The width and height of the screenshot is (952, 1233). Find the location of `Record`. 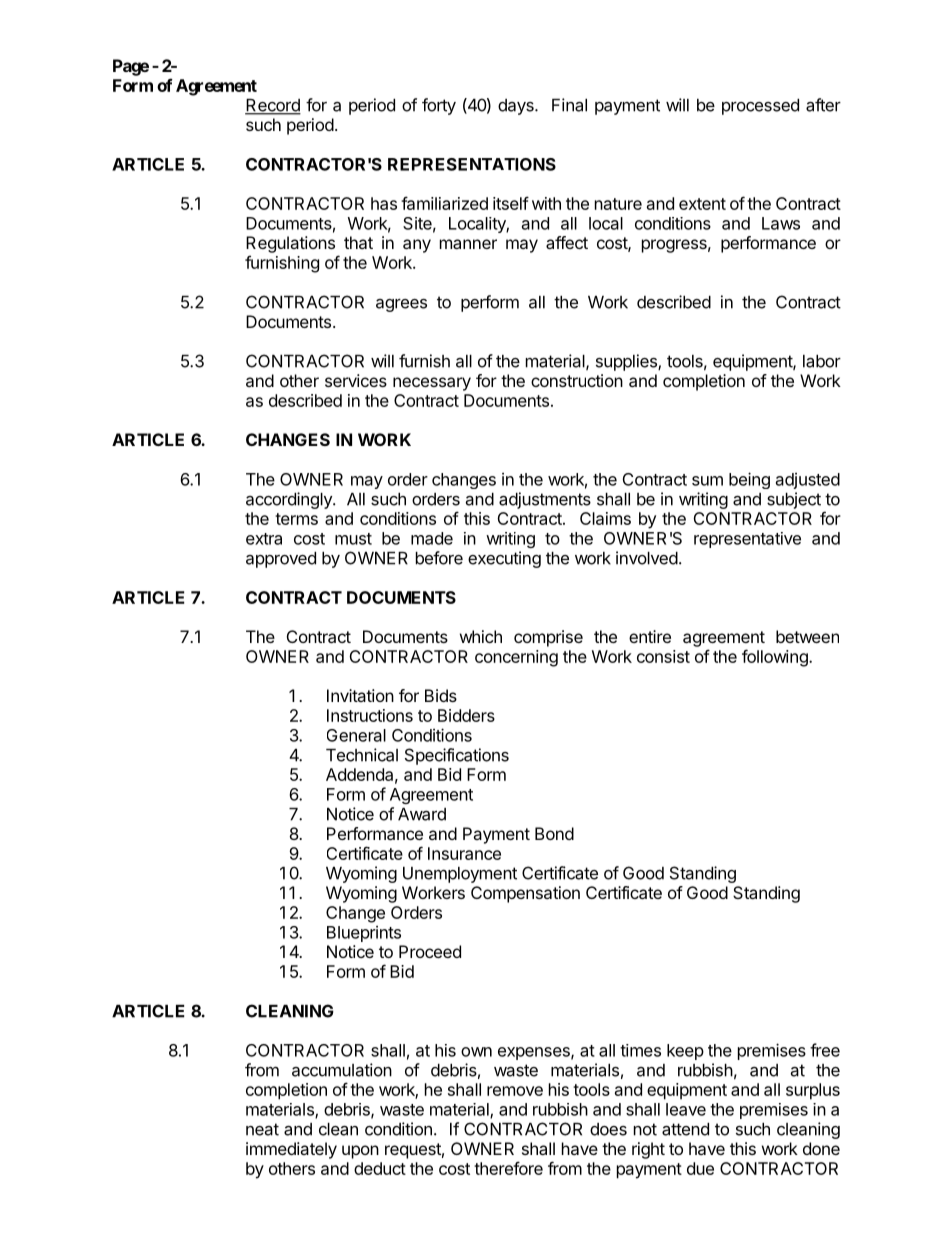

Record is located at coordinates (273, 106).
